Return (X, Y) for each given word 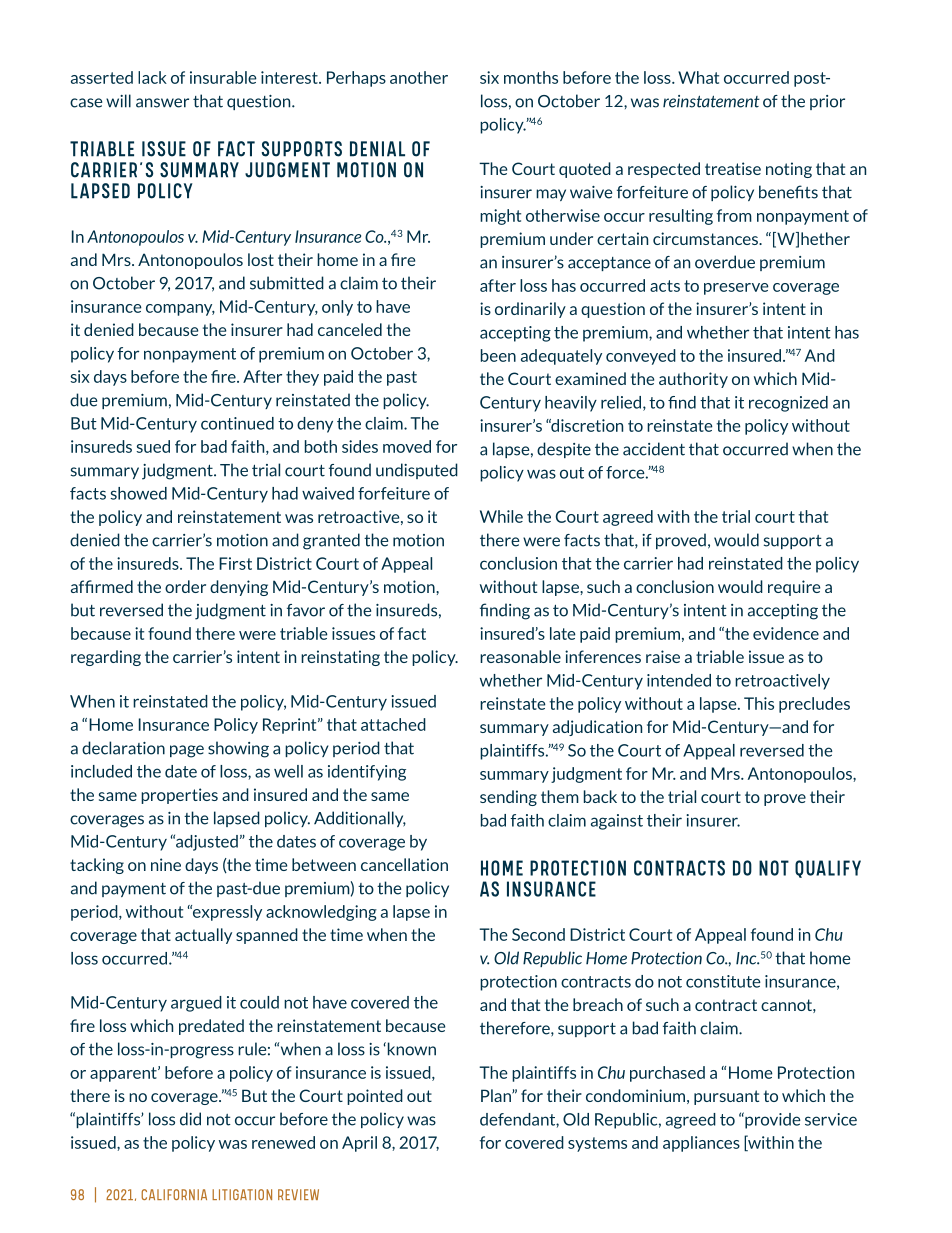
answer (162, 103)
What (698, 77)
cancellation (404, 864)
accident (654, 449)
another (419, 77)
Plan (497, 1095)
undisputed (417, 471)
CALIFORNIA (174, 1194)
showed (138, 493)
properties (179, 796)
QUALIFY (828, 869)
